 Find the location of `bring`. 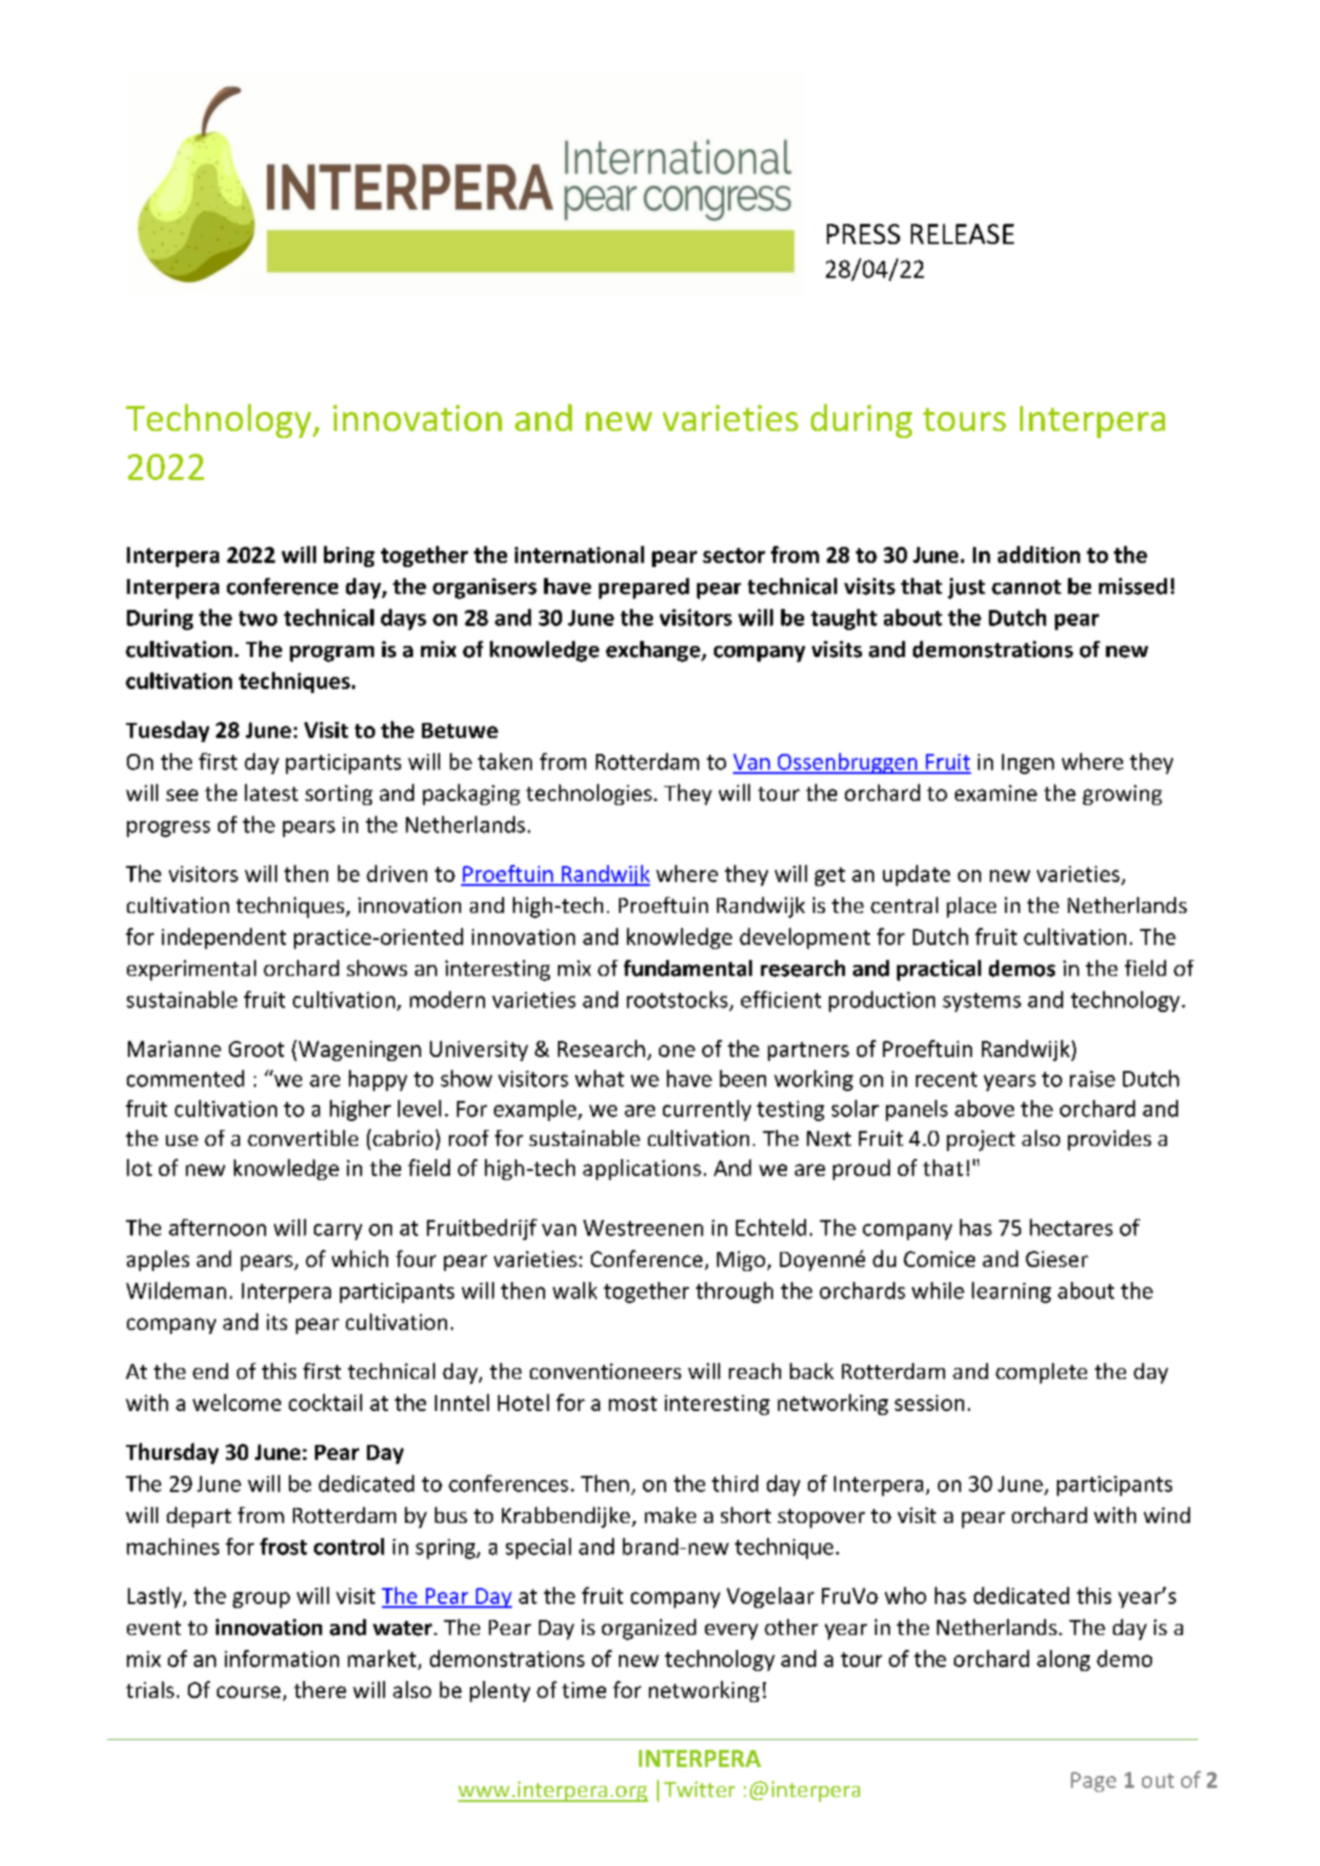

bring is located at coordinates (349, 556).
